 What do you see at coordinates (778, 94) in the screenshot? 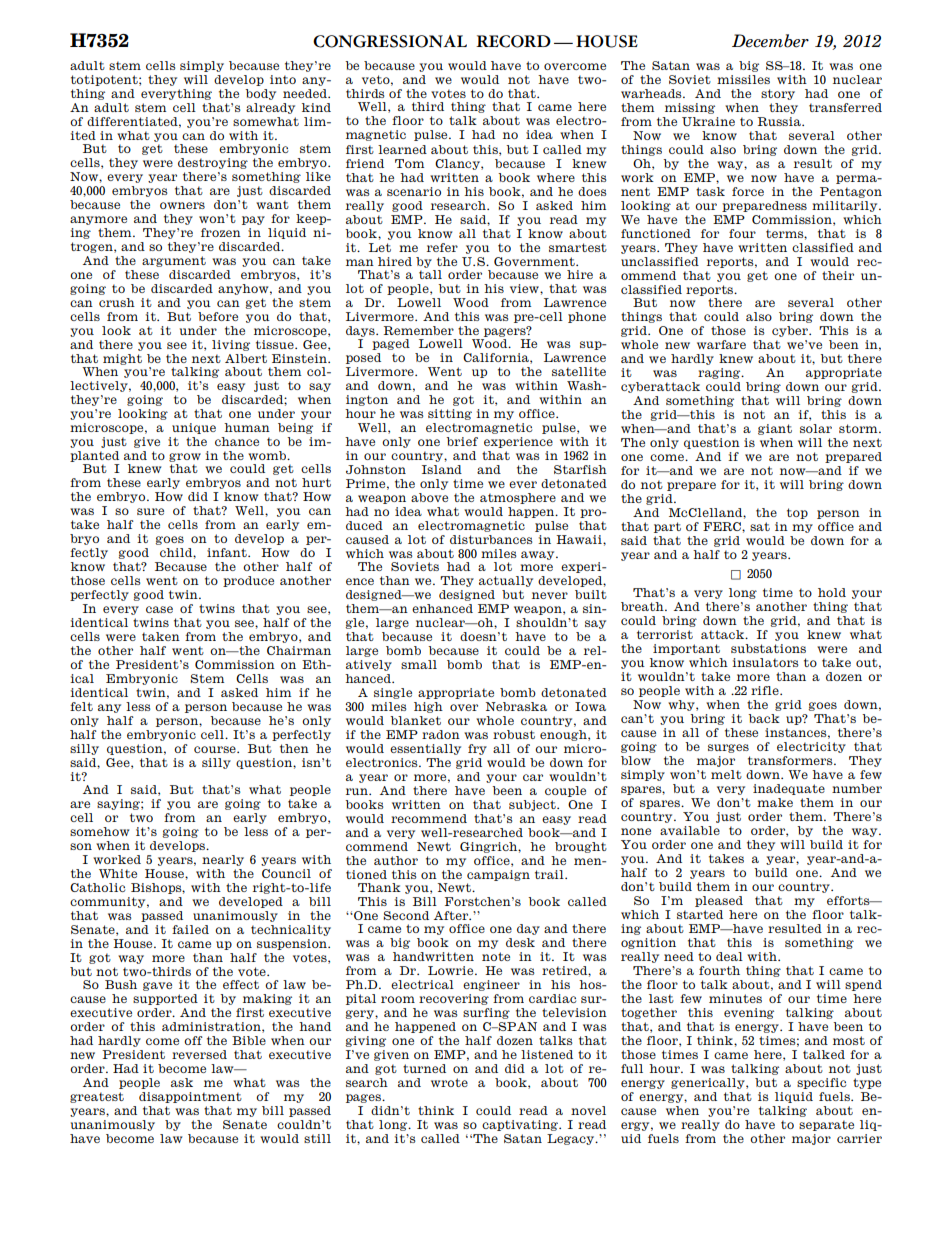
I see `story` at bounding box center [778, 94].
